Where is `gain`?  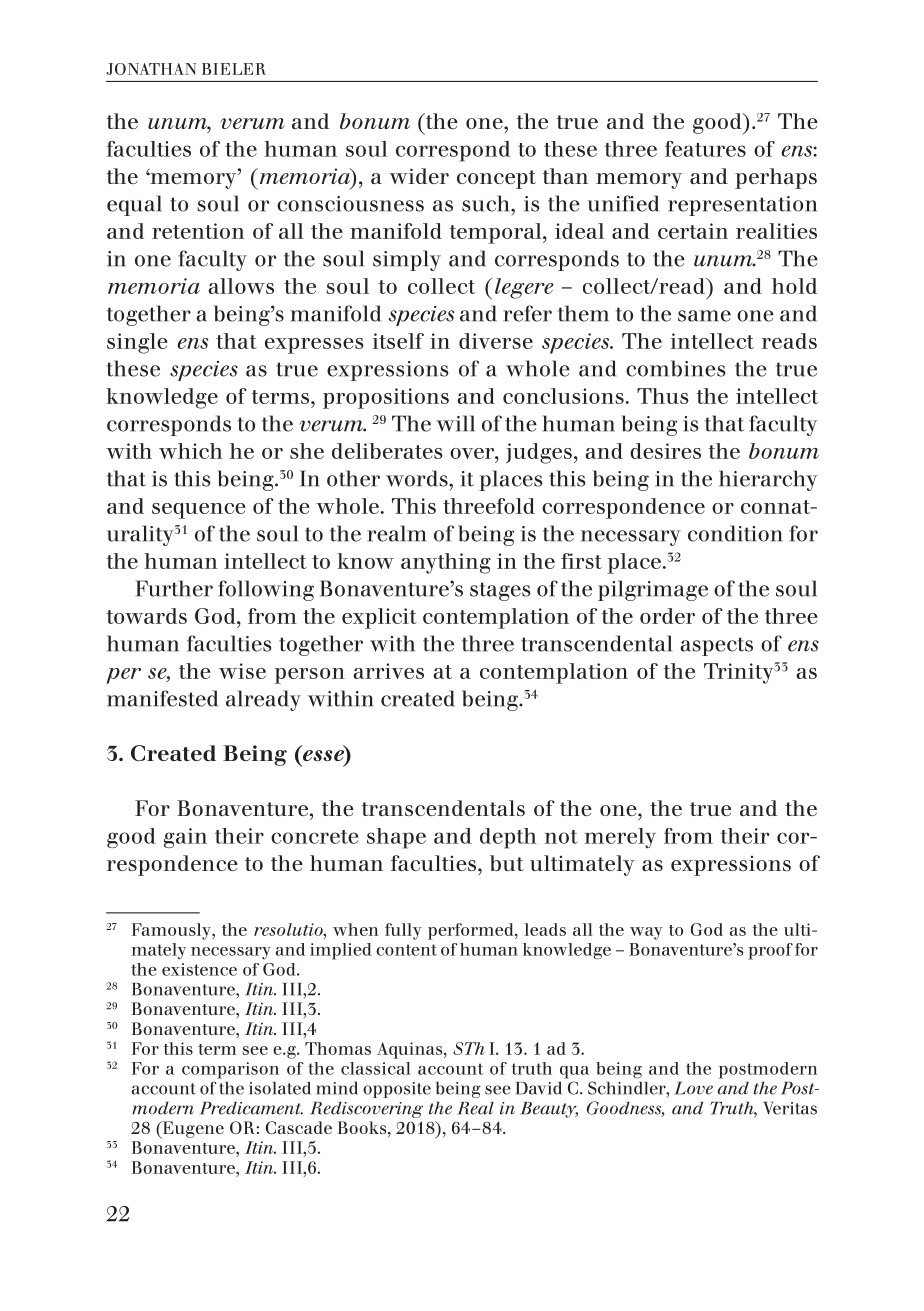 gain is located at coordinates (185, 838).
